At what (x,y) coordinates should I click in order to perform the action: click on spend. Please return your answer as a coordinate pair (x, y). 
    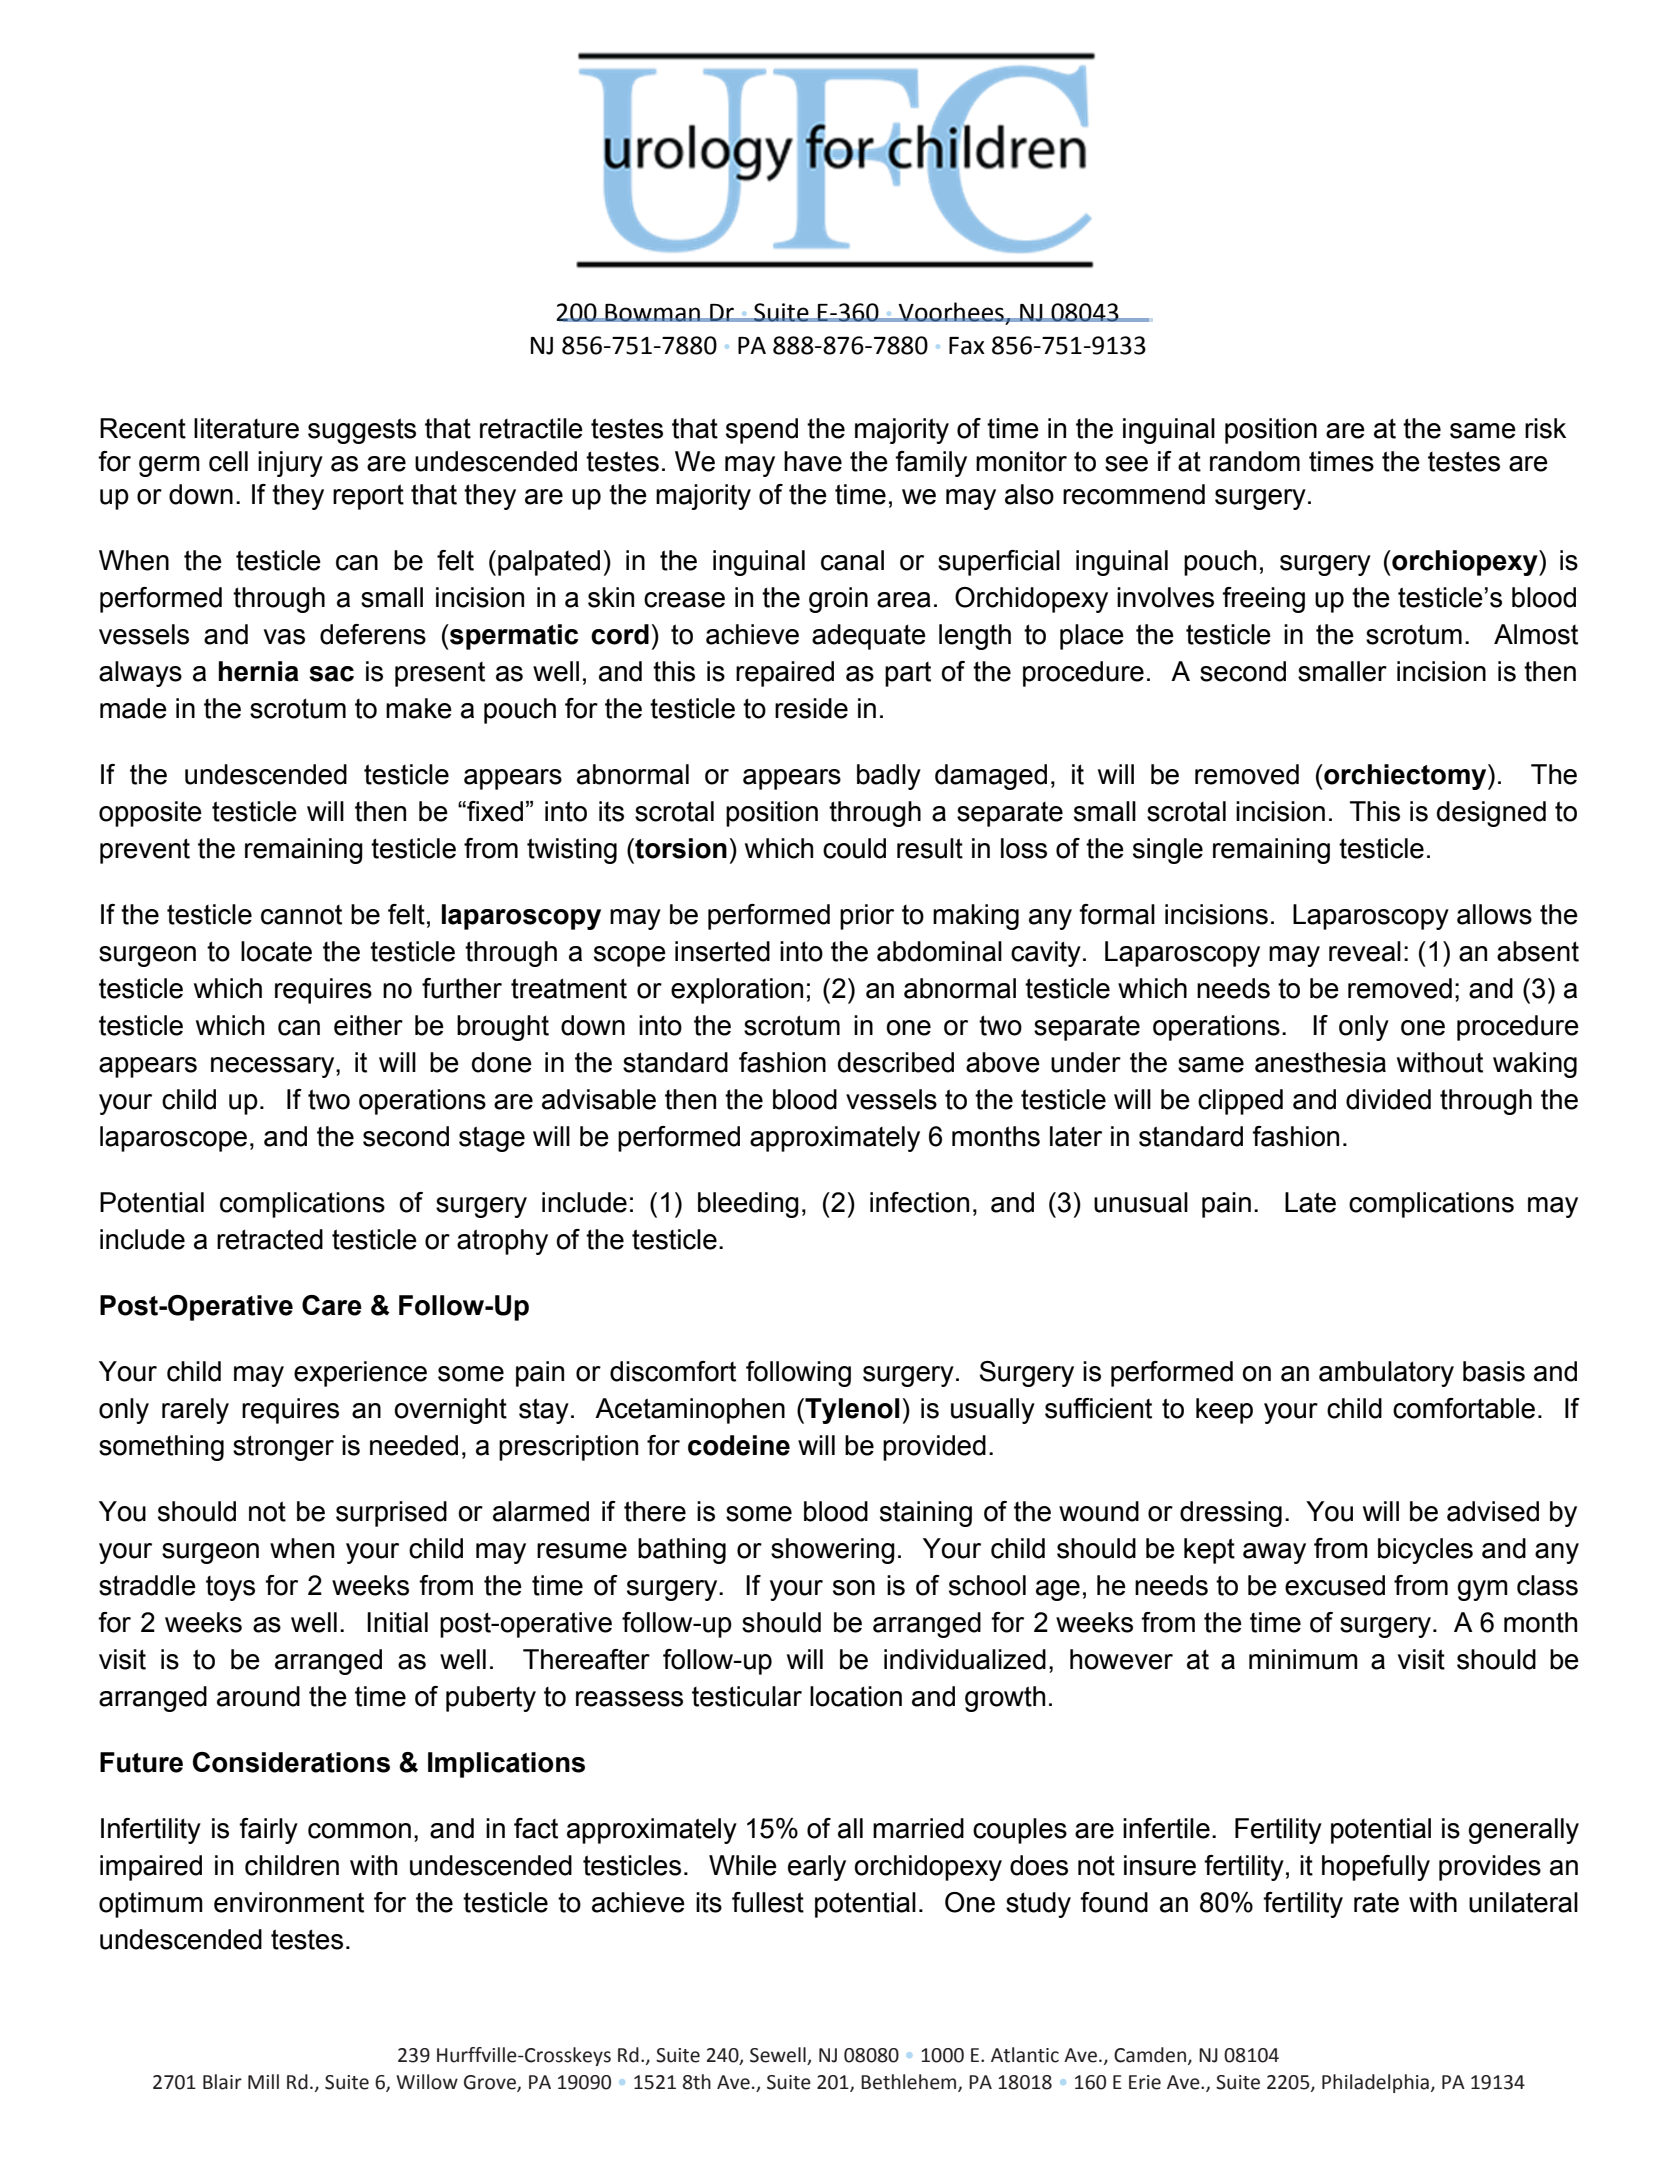
    Looking at the image, I should click on (762, 431).
